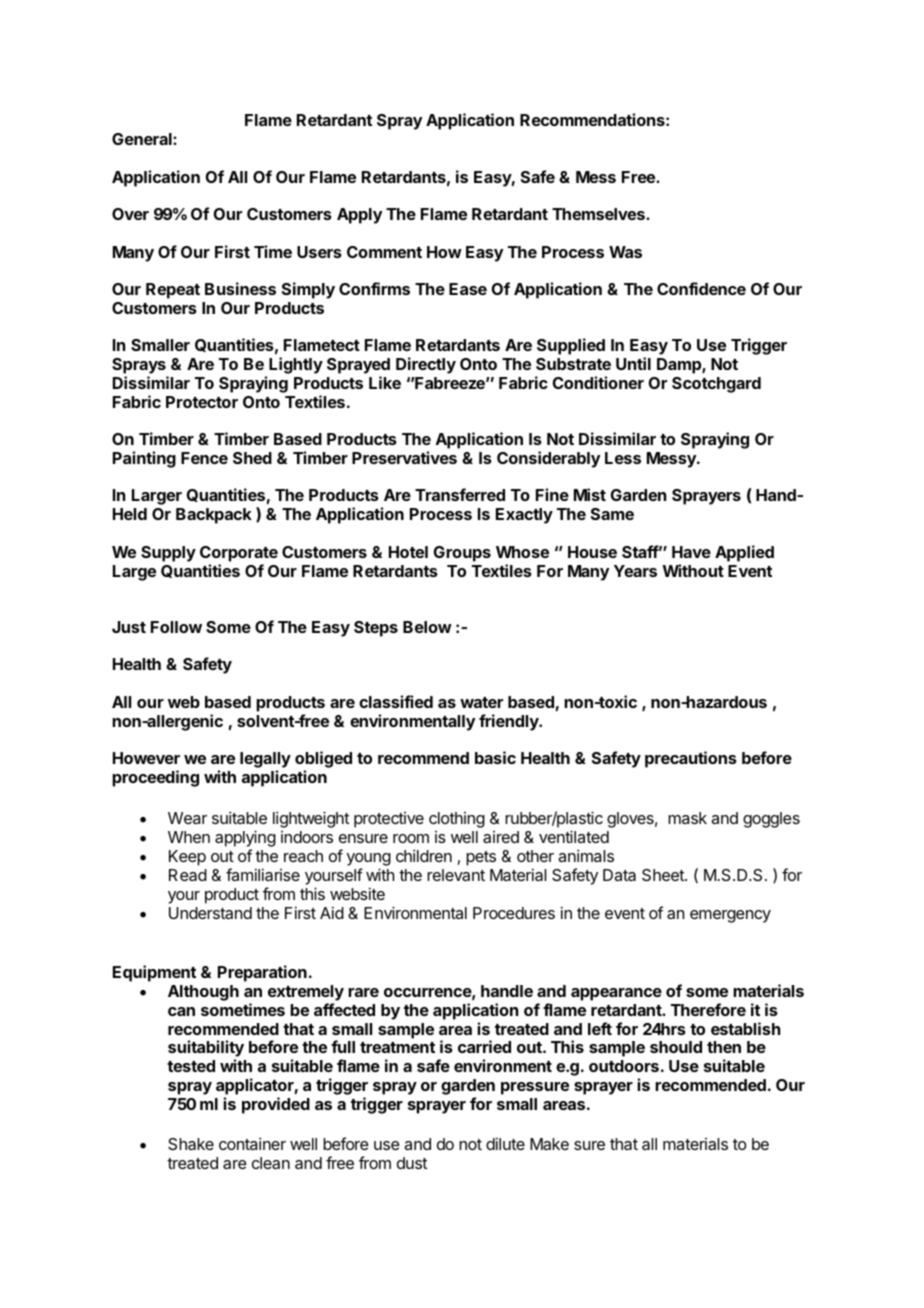 This image has height=1308, width=924. I want to click on dust, so click(412, 1163).
